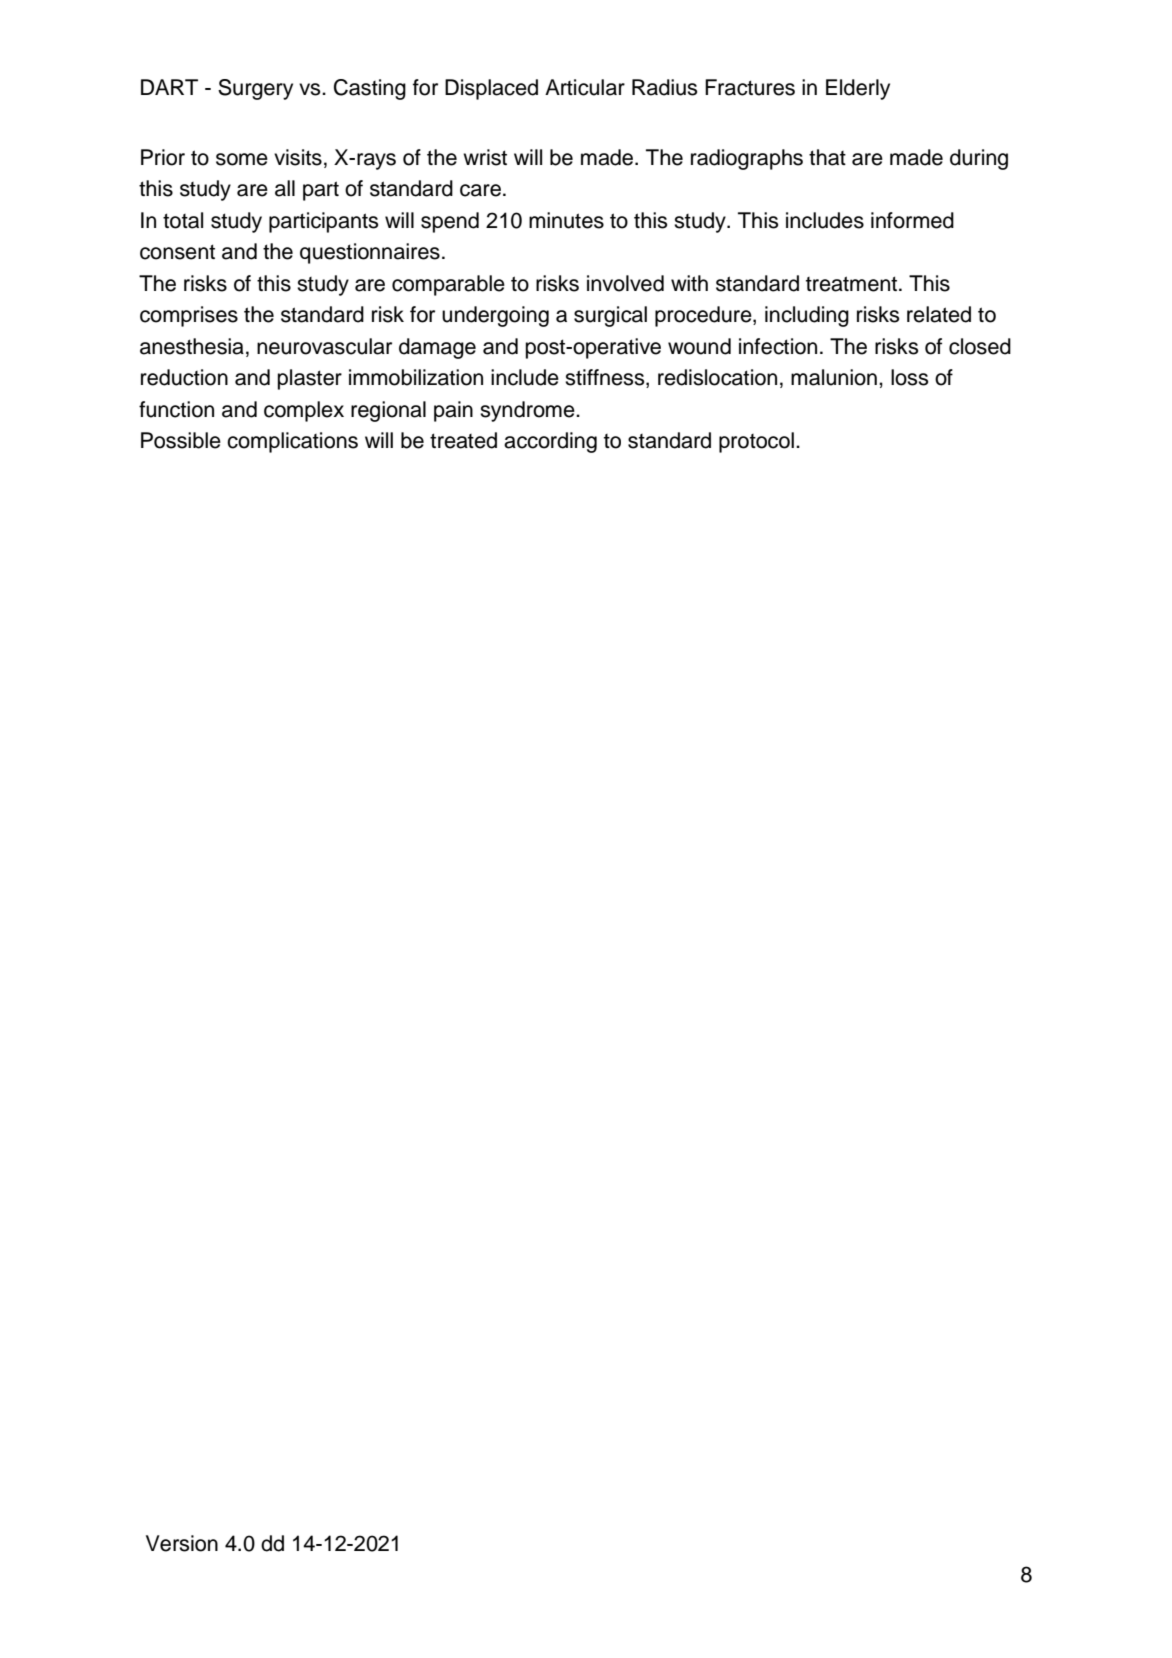 The image size is (1172, 1658). What do you see at coordinates (756, 442) in the page?
I see `protocol` at bounding box center [756, 442].
